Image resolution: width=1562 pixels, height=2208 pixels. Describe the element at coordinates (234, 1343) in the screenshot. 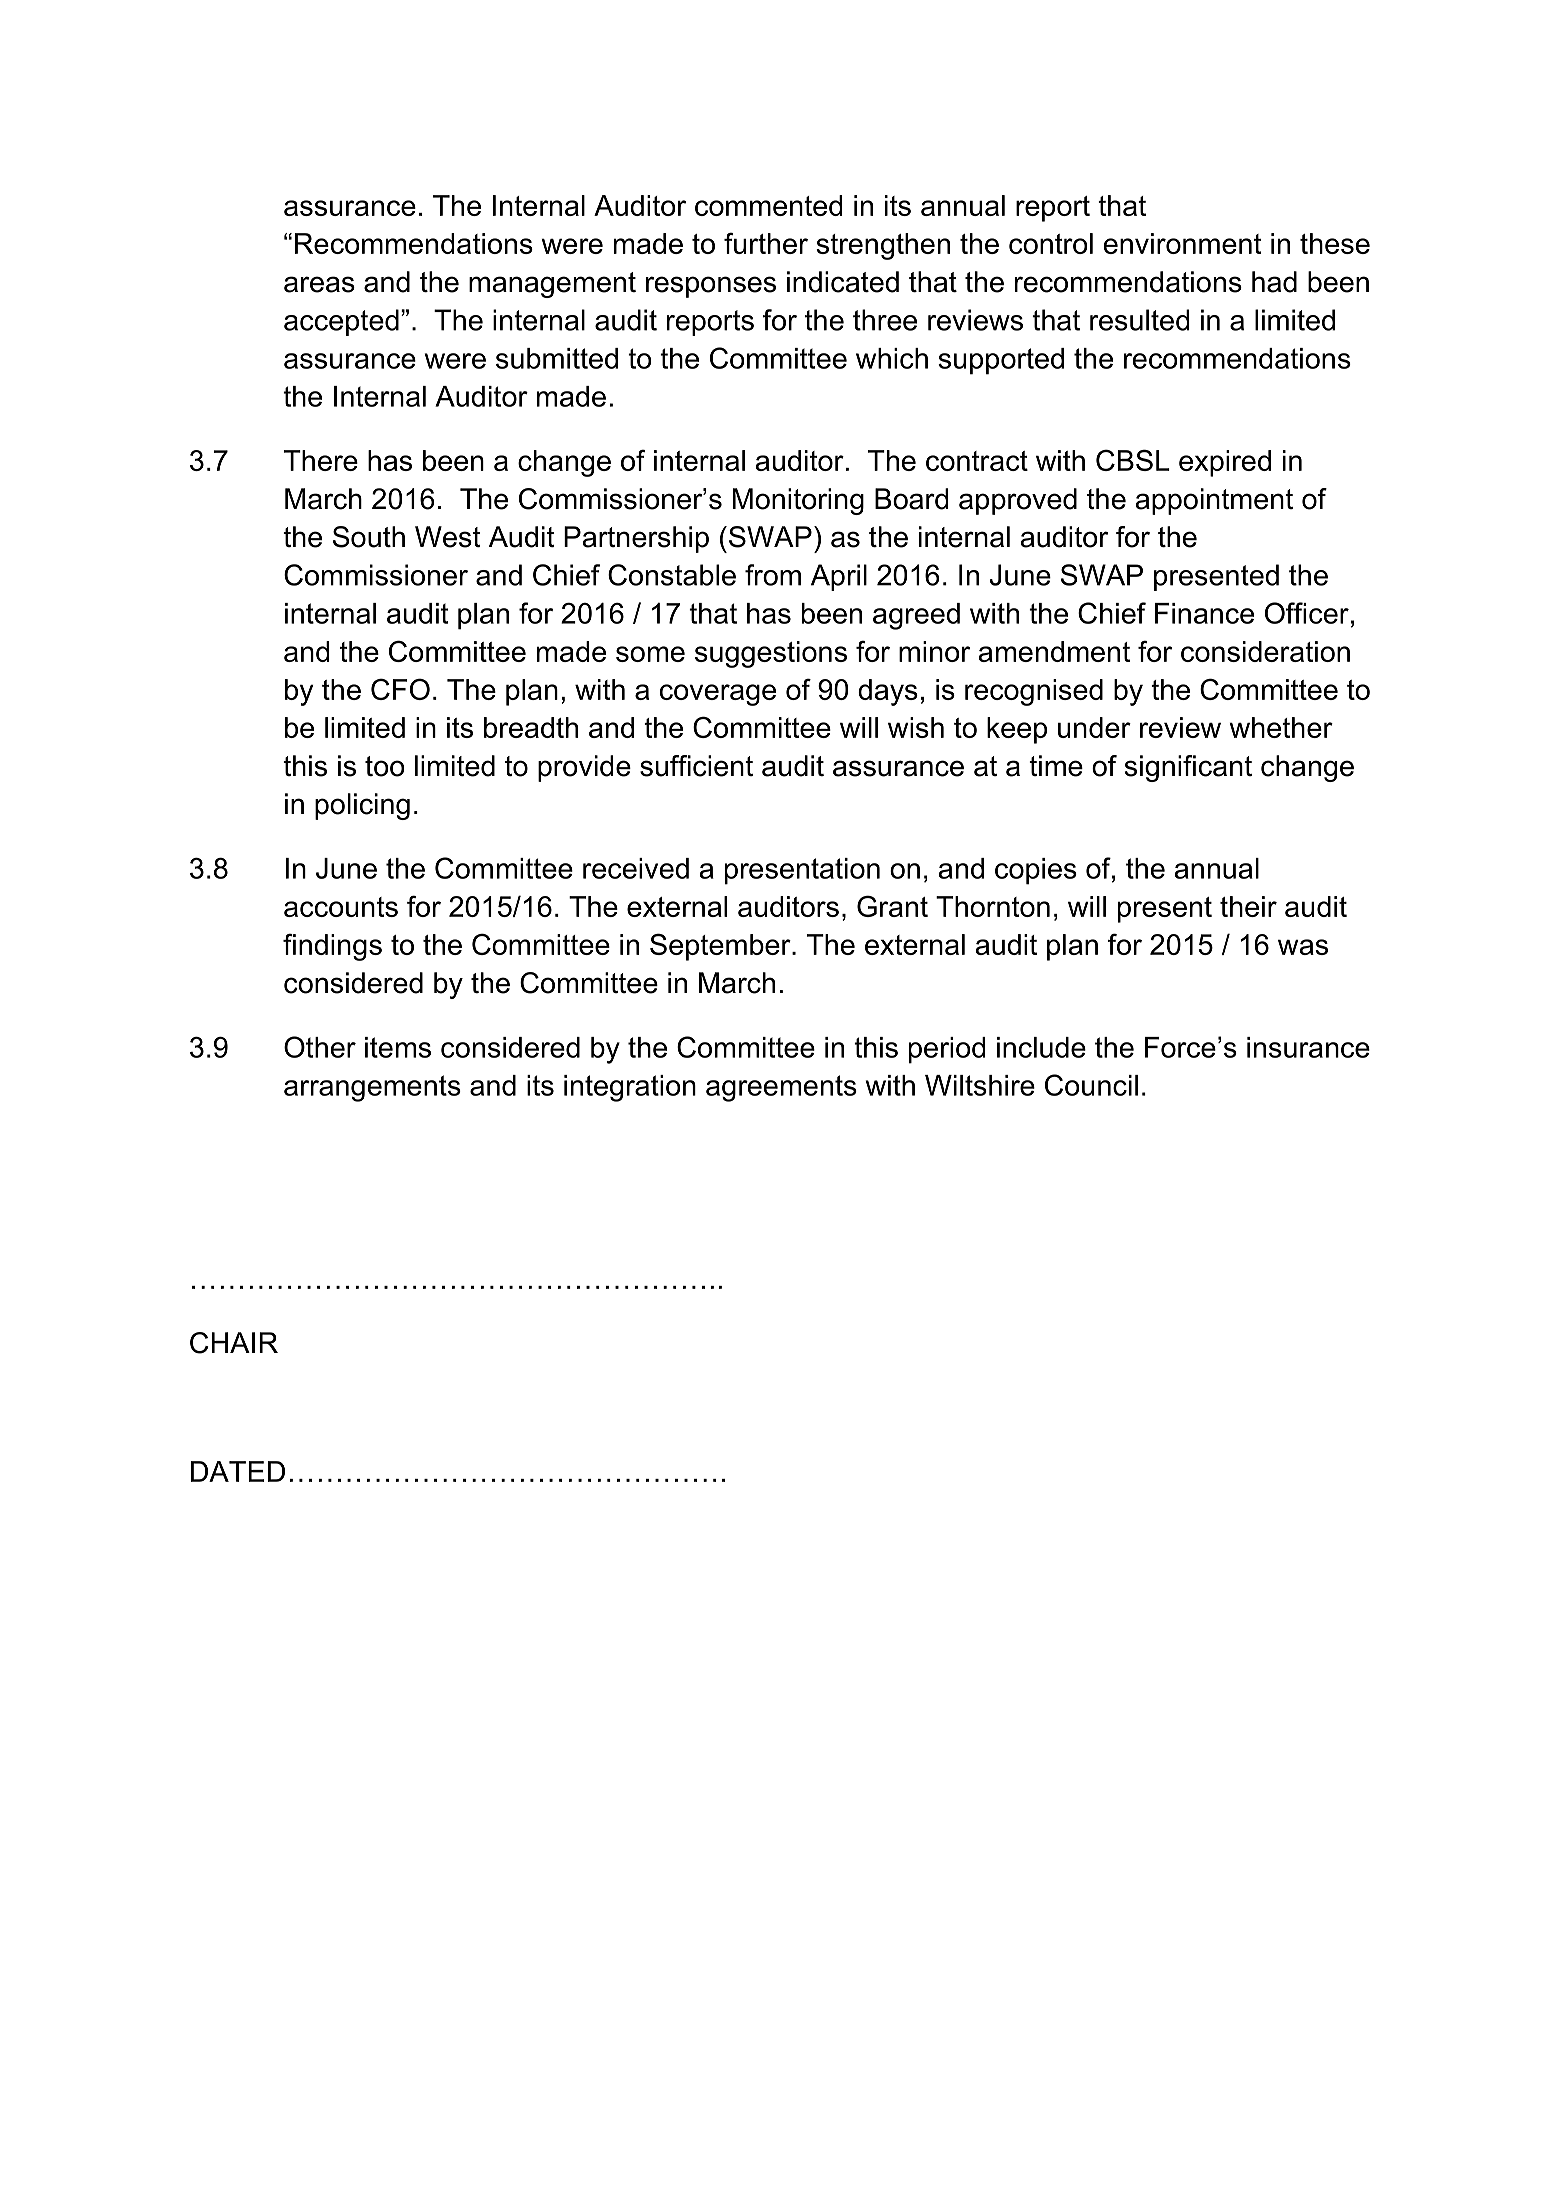

I see `CHAIR` at that location.
